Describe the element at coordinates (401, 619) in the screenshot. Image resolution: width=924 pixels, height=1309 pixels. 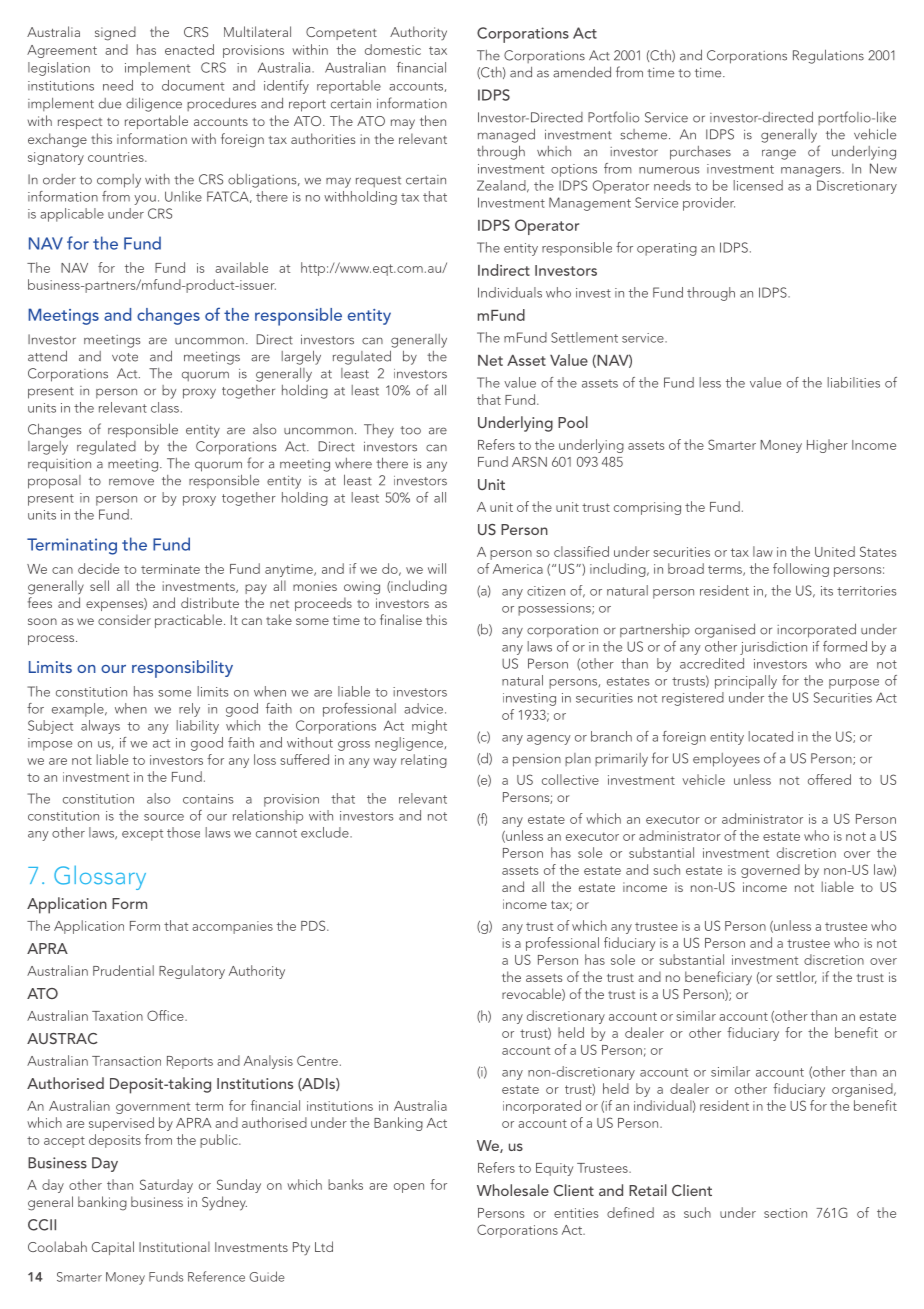
I see `finalise` at that location.
